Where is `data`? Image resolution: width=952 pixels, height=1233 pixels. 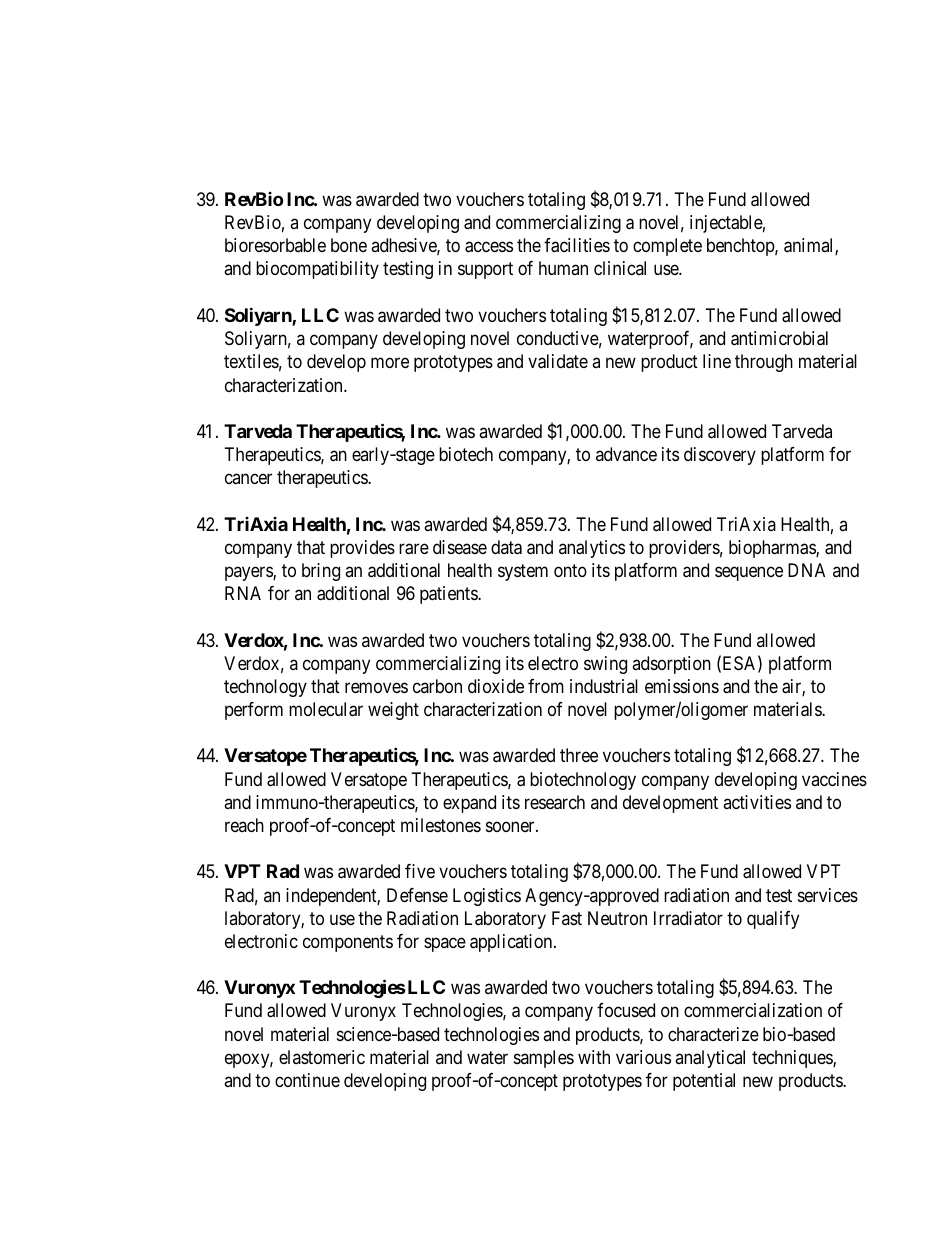 data is located at coordinates (506, 547).
